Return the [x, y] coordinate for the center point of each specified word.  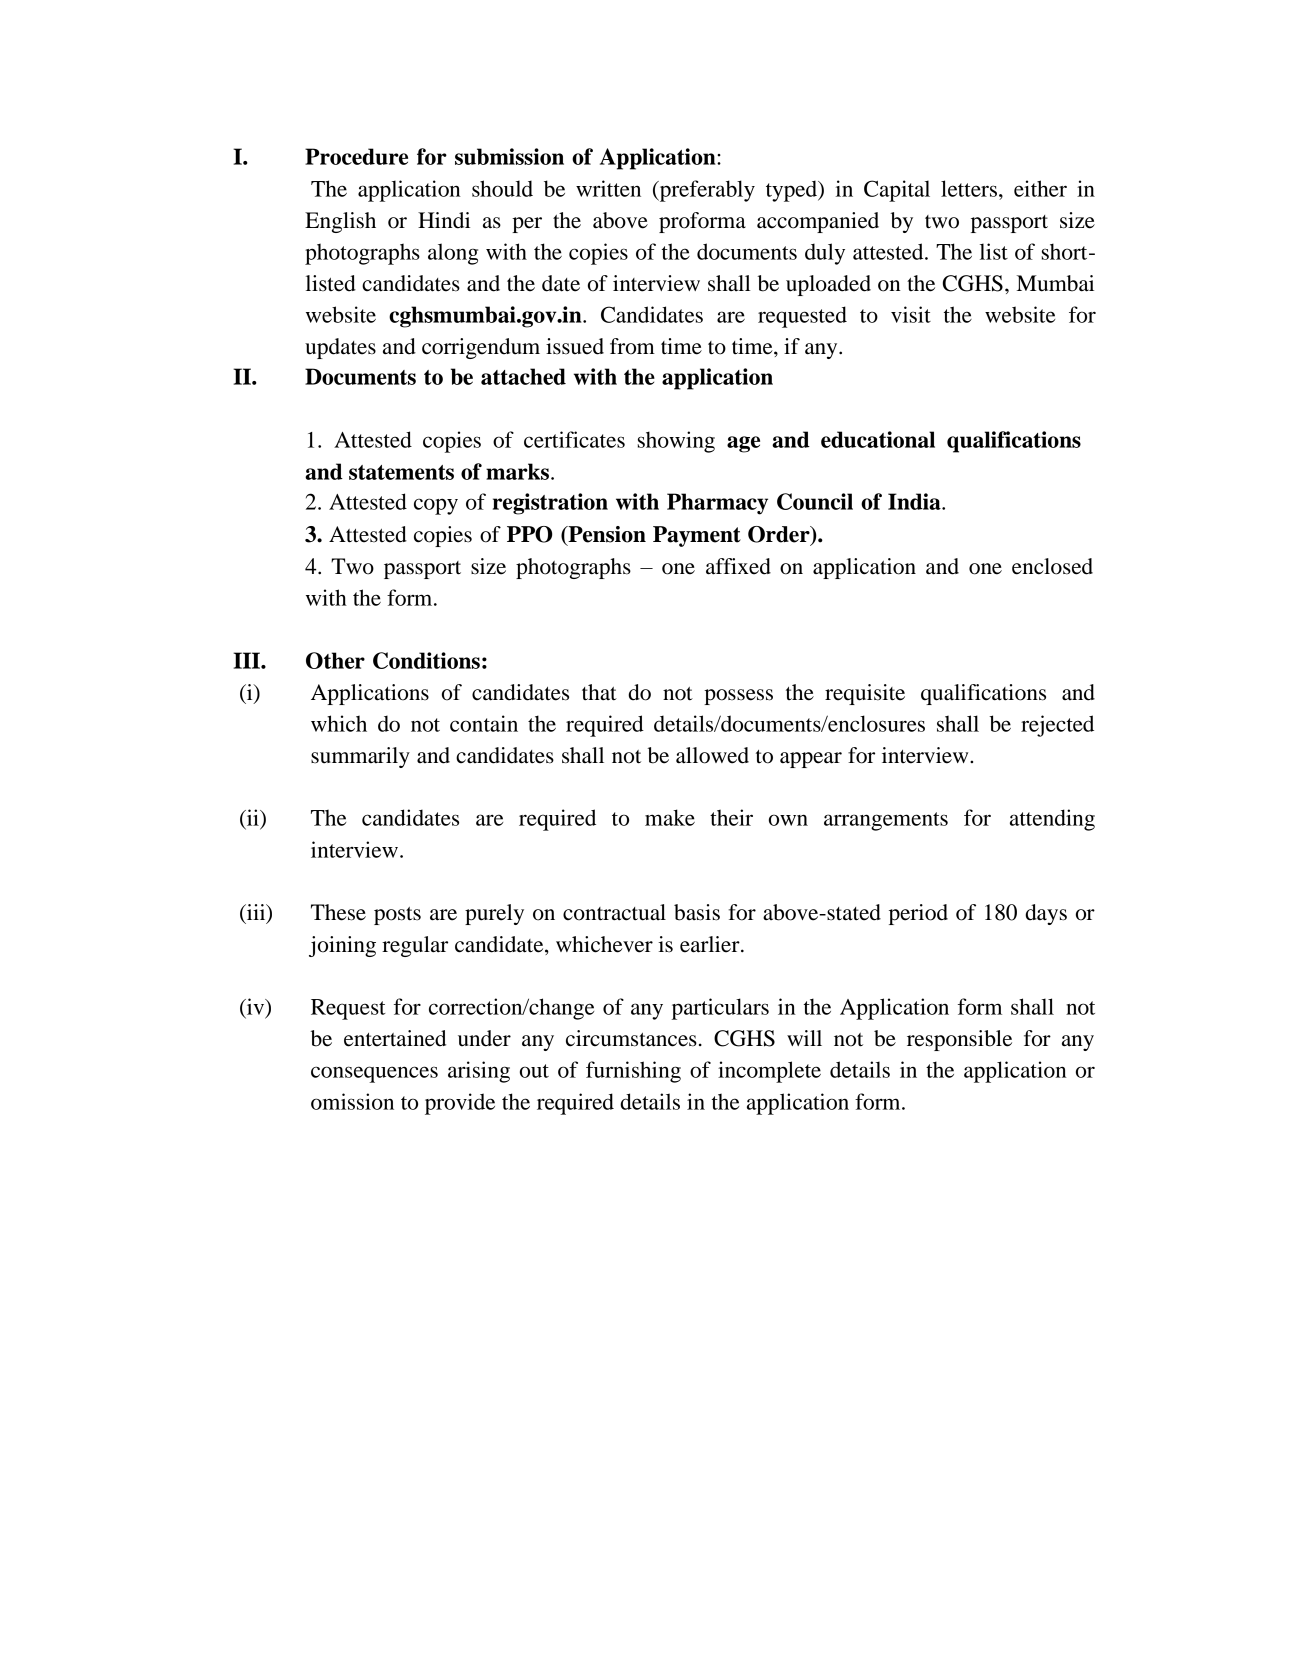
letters [969, 188]
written [608, 188]
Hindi [444, 220]
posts [397, 916]
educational [878, 439]
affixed [738, 566]
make [670, 817]
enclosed [1052, 566]
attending [1052, 820]
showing [676, 442]
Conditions [426, 660]
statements [401, 472]
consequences [374, 1074]
